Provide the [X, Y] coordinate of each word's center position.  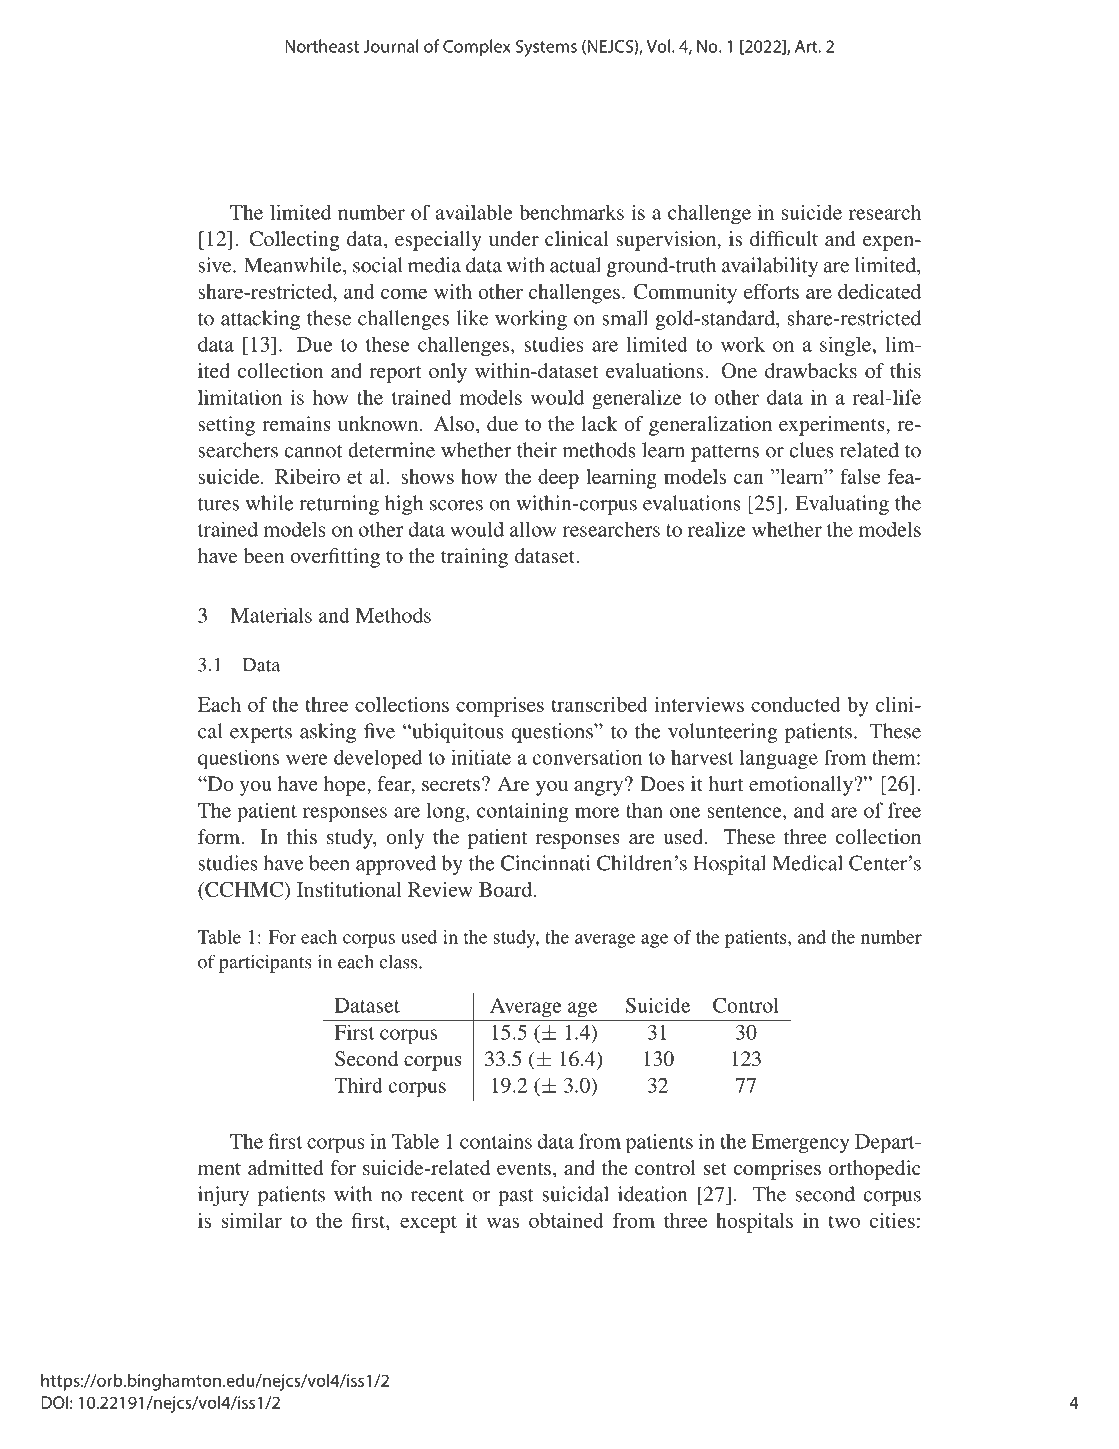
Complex [477, 47]
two [844, 1221]
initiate [481, 757]
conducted [796, 704]
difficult [784, 238]
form [220, 836]
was [503, 1222]
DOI [54, 1402]
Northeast [322, 46]
